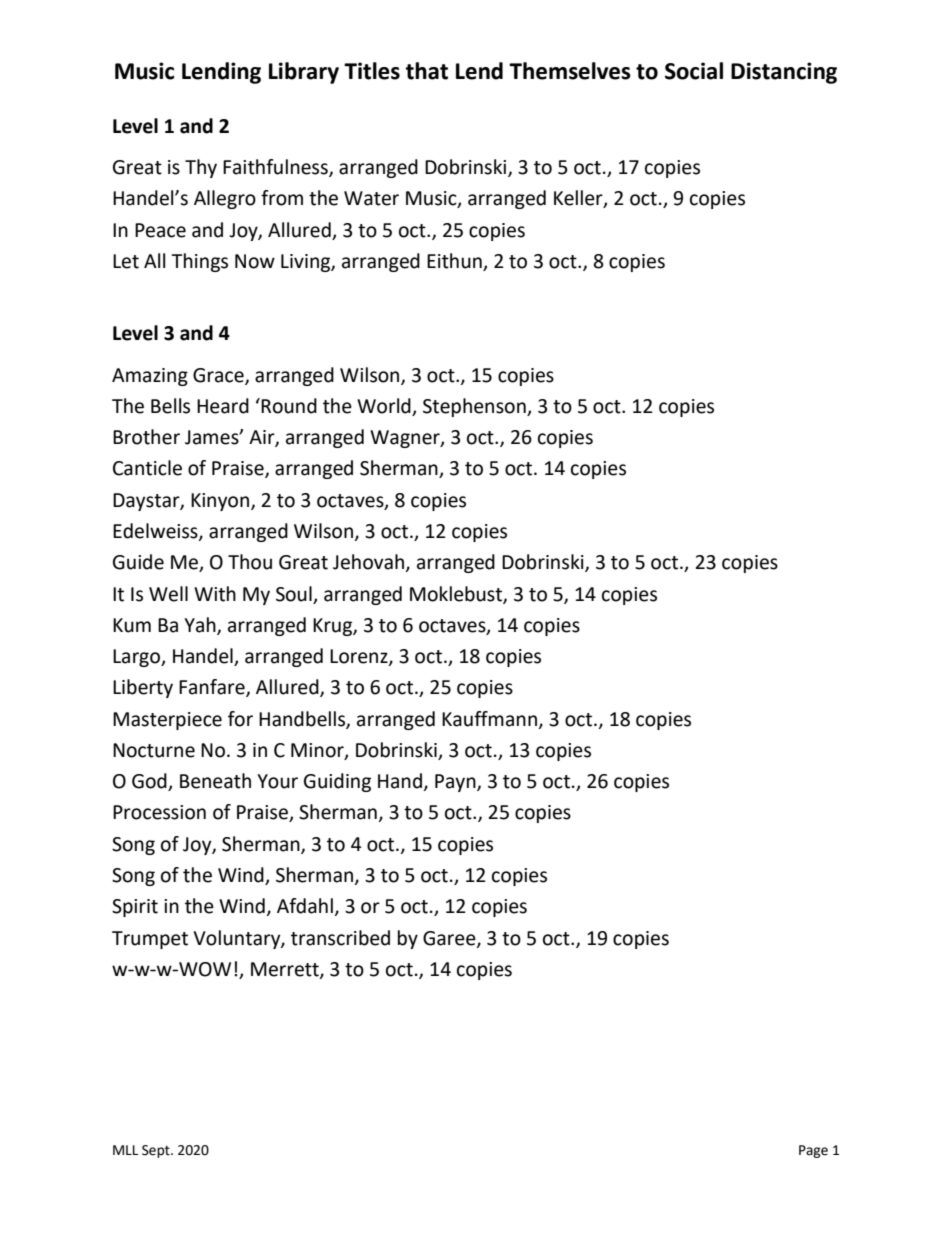  Describe the element at coordinates (337, 782) in the page. I see `Guiding` at that location.
